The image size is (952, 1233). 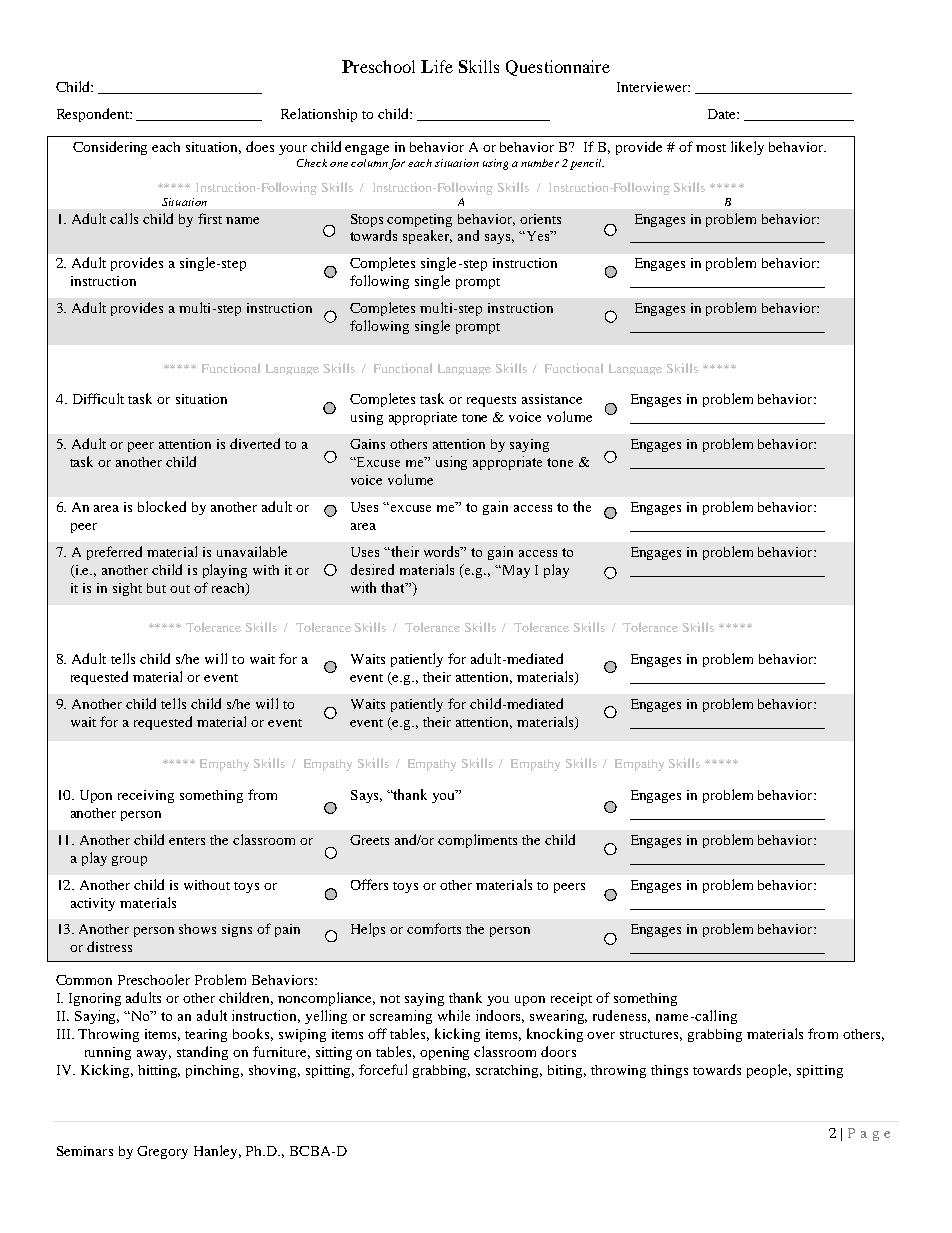 I want to click on Life, so click(x=437, y=66).
